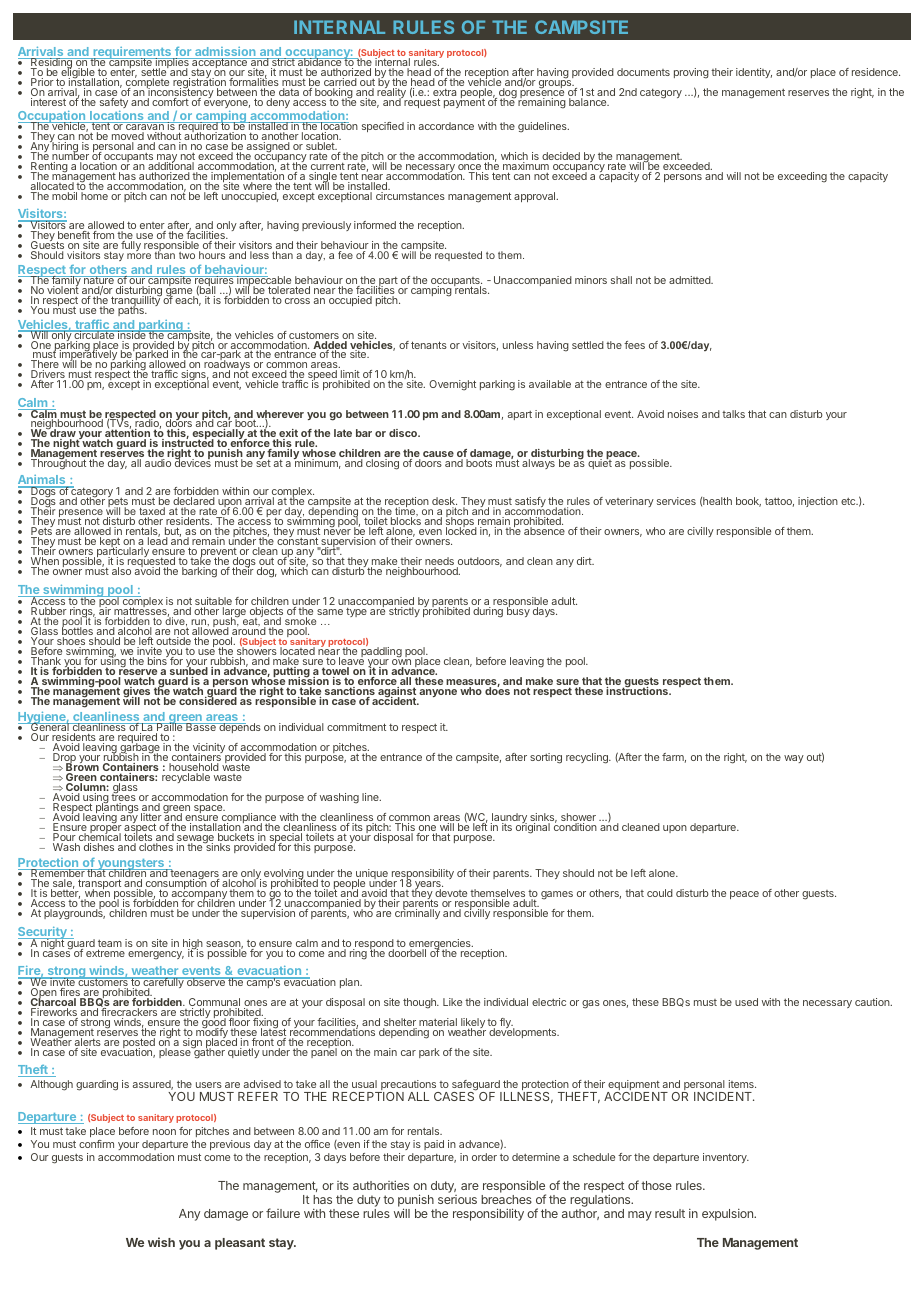  I want to click on wish, so click(161, 1242).
